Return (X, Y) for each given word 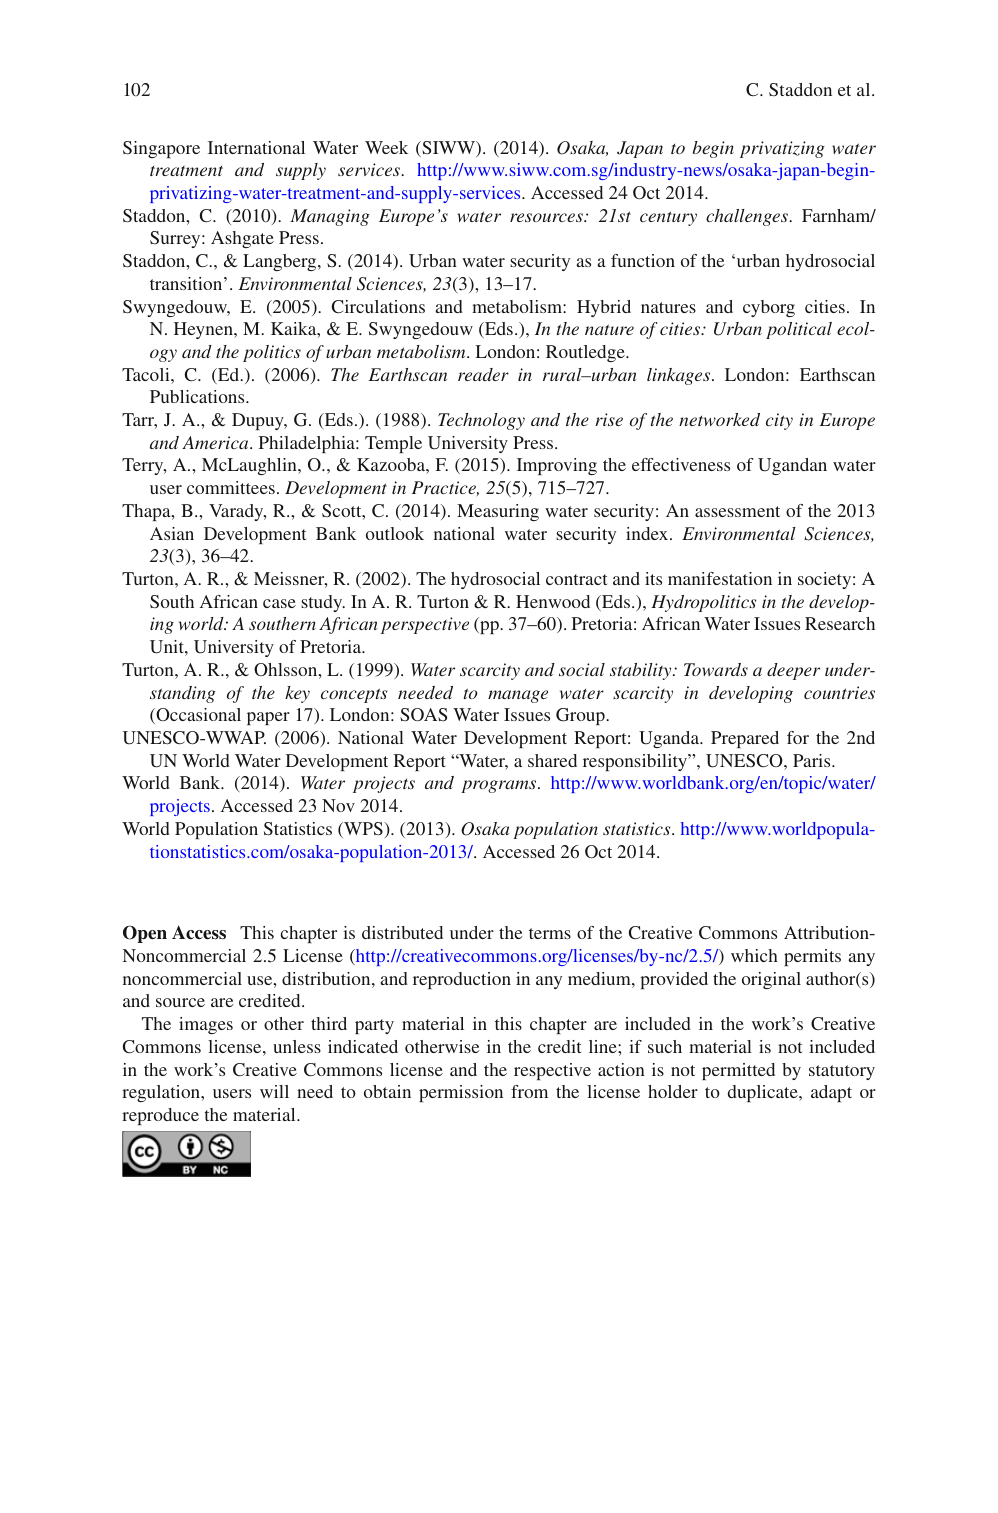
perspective (425, 625)
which (754, 955)
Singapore (161, 149)
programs (500, 786)
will (274, 1091)
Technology (481, 421)
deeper (793, 671)
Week (386, 147)
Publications (198, 396)
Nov (338, 805)
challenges (748, 217)
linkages (680, 376)
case (279, 603)
